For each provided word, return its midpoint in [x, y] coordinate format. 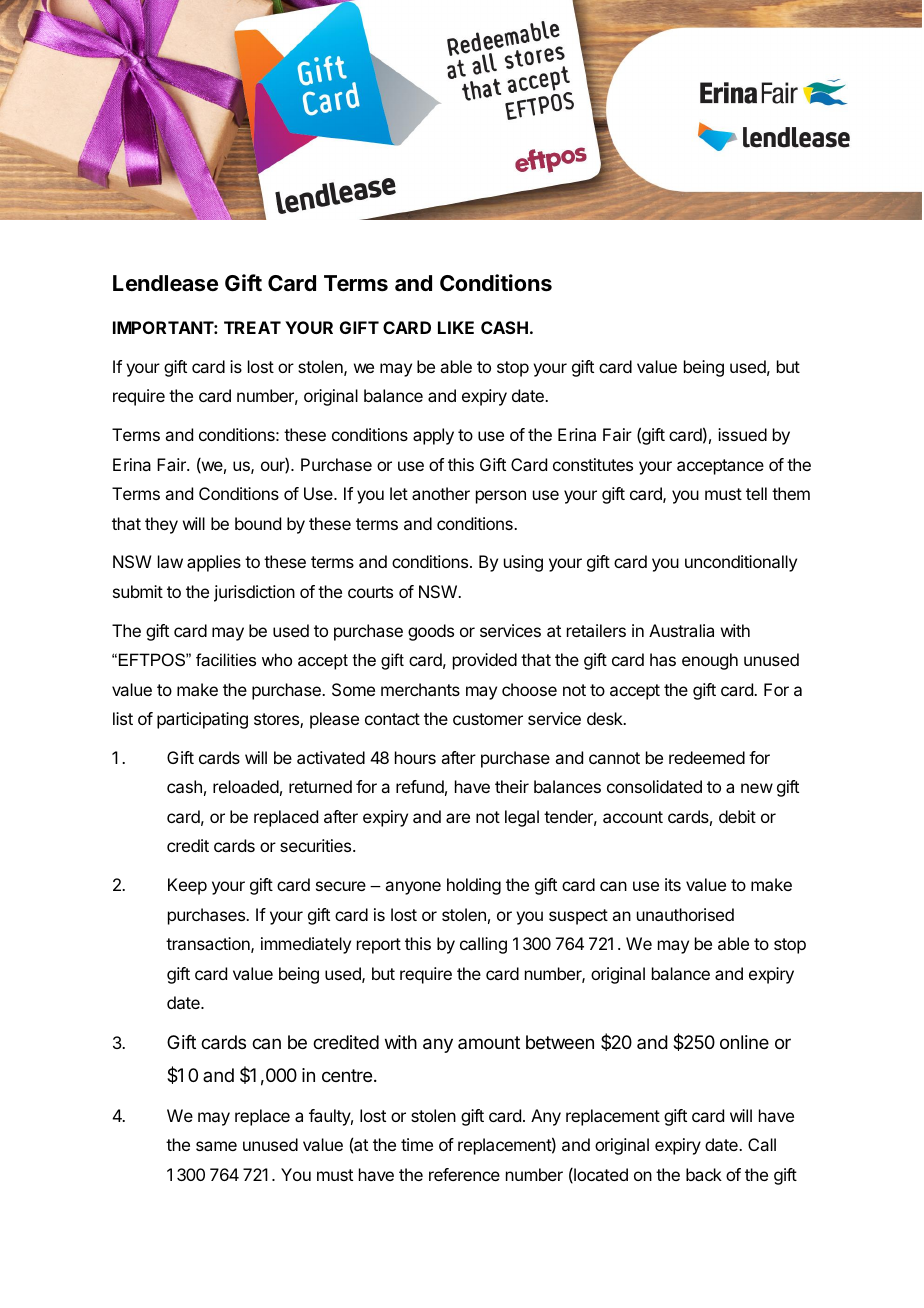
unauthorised [685, 914]
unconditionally [741, 563]
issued [742, 434]
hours [415, 757]
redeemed [707, 757]
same [216, 1146]
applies [214, 563]
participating [202, 720]
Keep [187, 886]
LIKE [456, 327]
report [379, 946]
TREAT [252, 327]
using [523, 563]
